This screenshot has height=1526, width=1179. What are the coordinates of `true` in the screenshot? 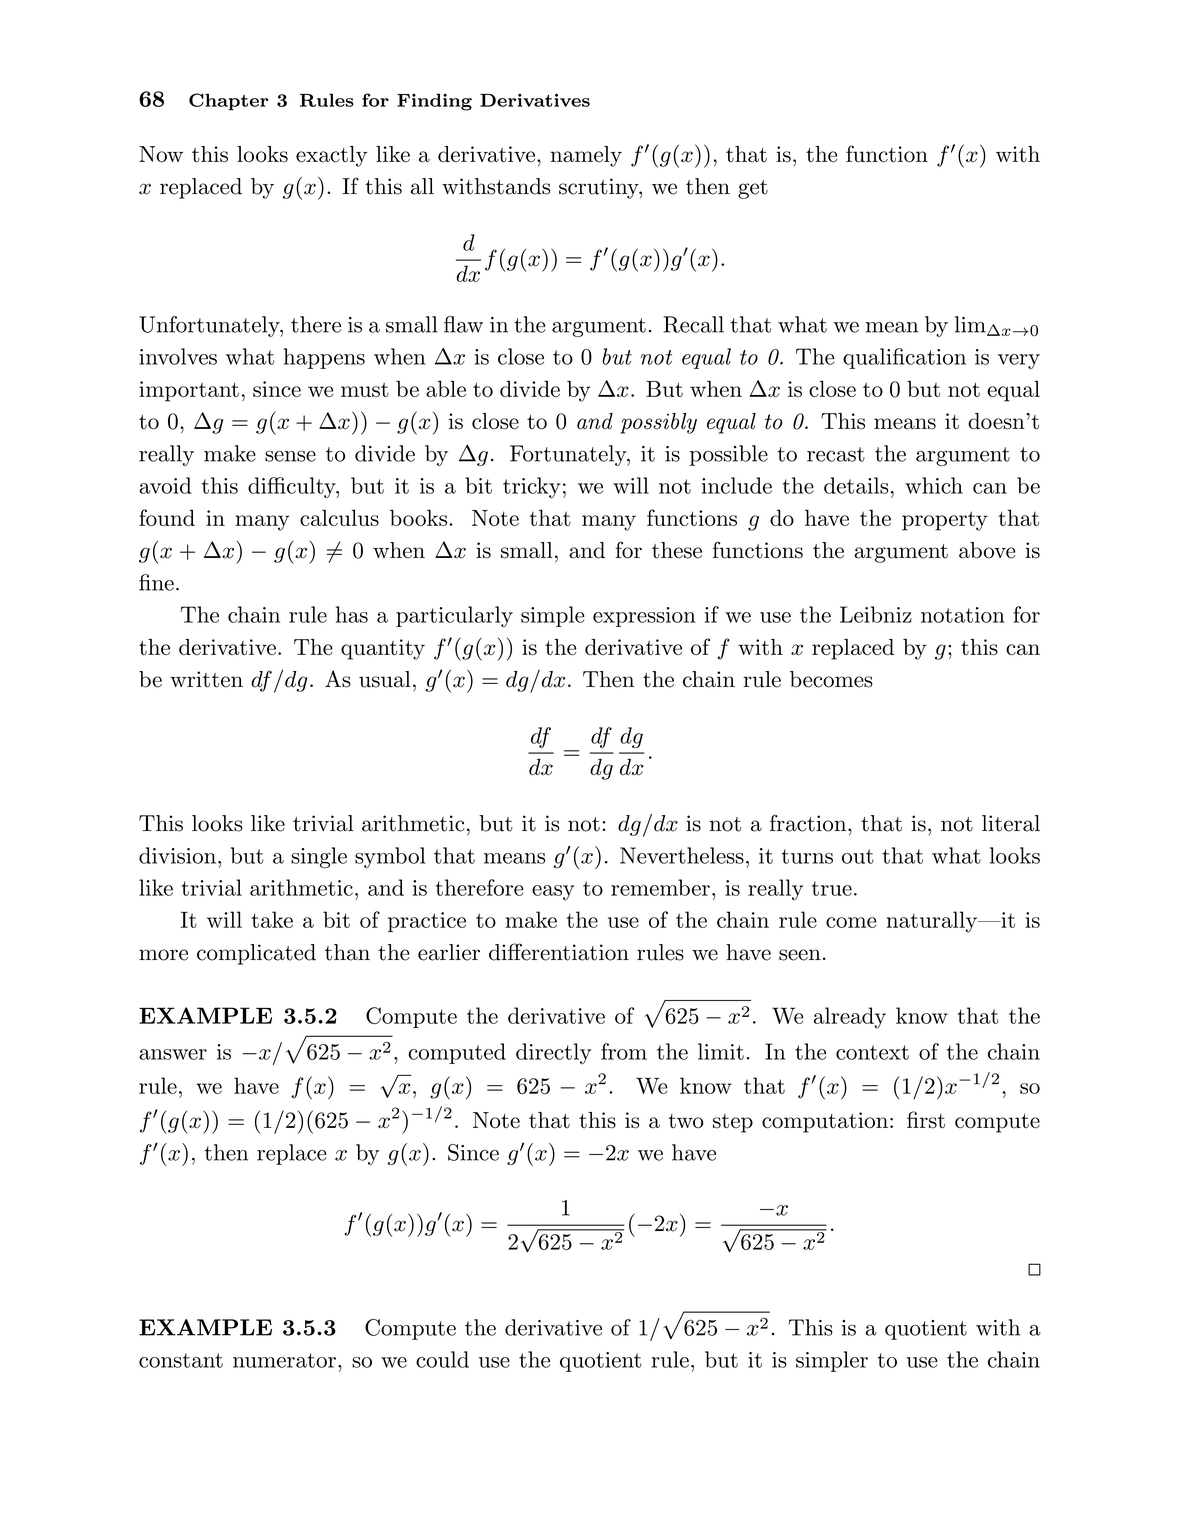 It's located at (832, 888).
